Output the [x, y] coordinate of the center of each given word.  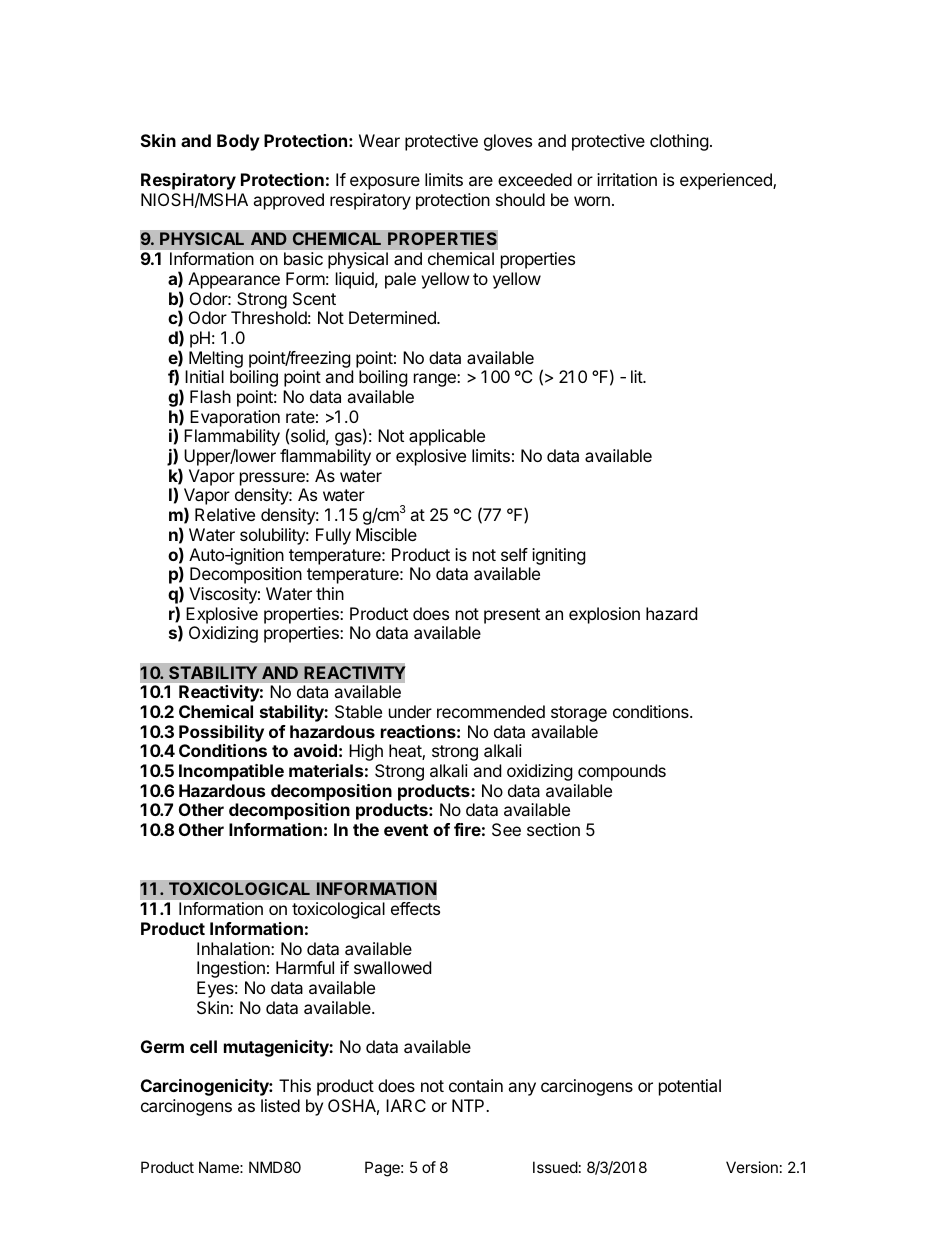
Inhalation [234, 948]
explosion [604, 615]
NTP [469, 1105]
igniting [559, 556]
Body [238, 142]
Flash [210, 396]
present [512, 616]
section [553, 829]
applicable [447, 437]
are [481, 181]
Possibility [221, 733]
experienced [727, 181]
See [506, 829]
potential [690, 1087]
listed [280, 1105]
